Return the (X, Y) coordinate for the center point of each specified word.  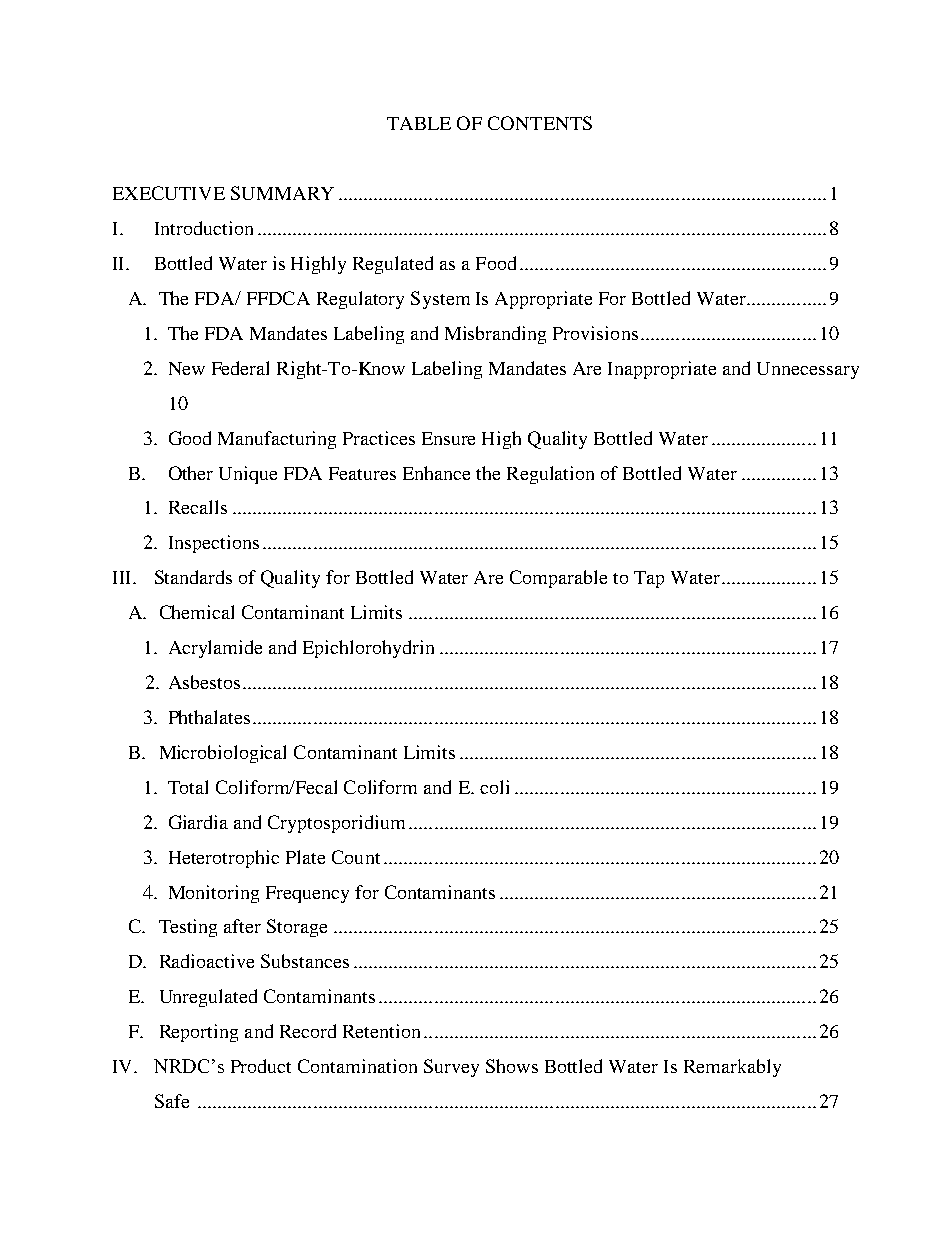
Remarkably (732, 1068)
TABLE (419, 123)
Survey (451, 1068)
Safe (172, 1101)
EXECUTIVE (169, 193)
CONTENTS (540, 123)
